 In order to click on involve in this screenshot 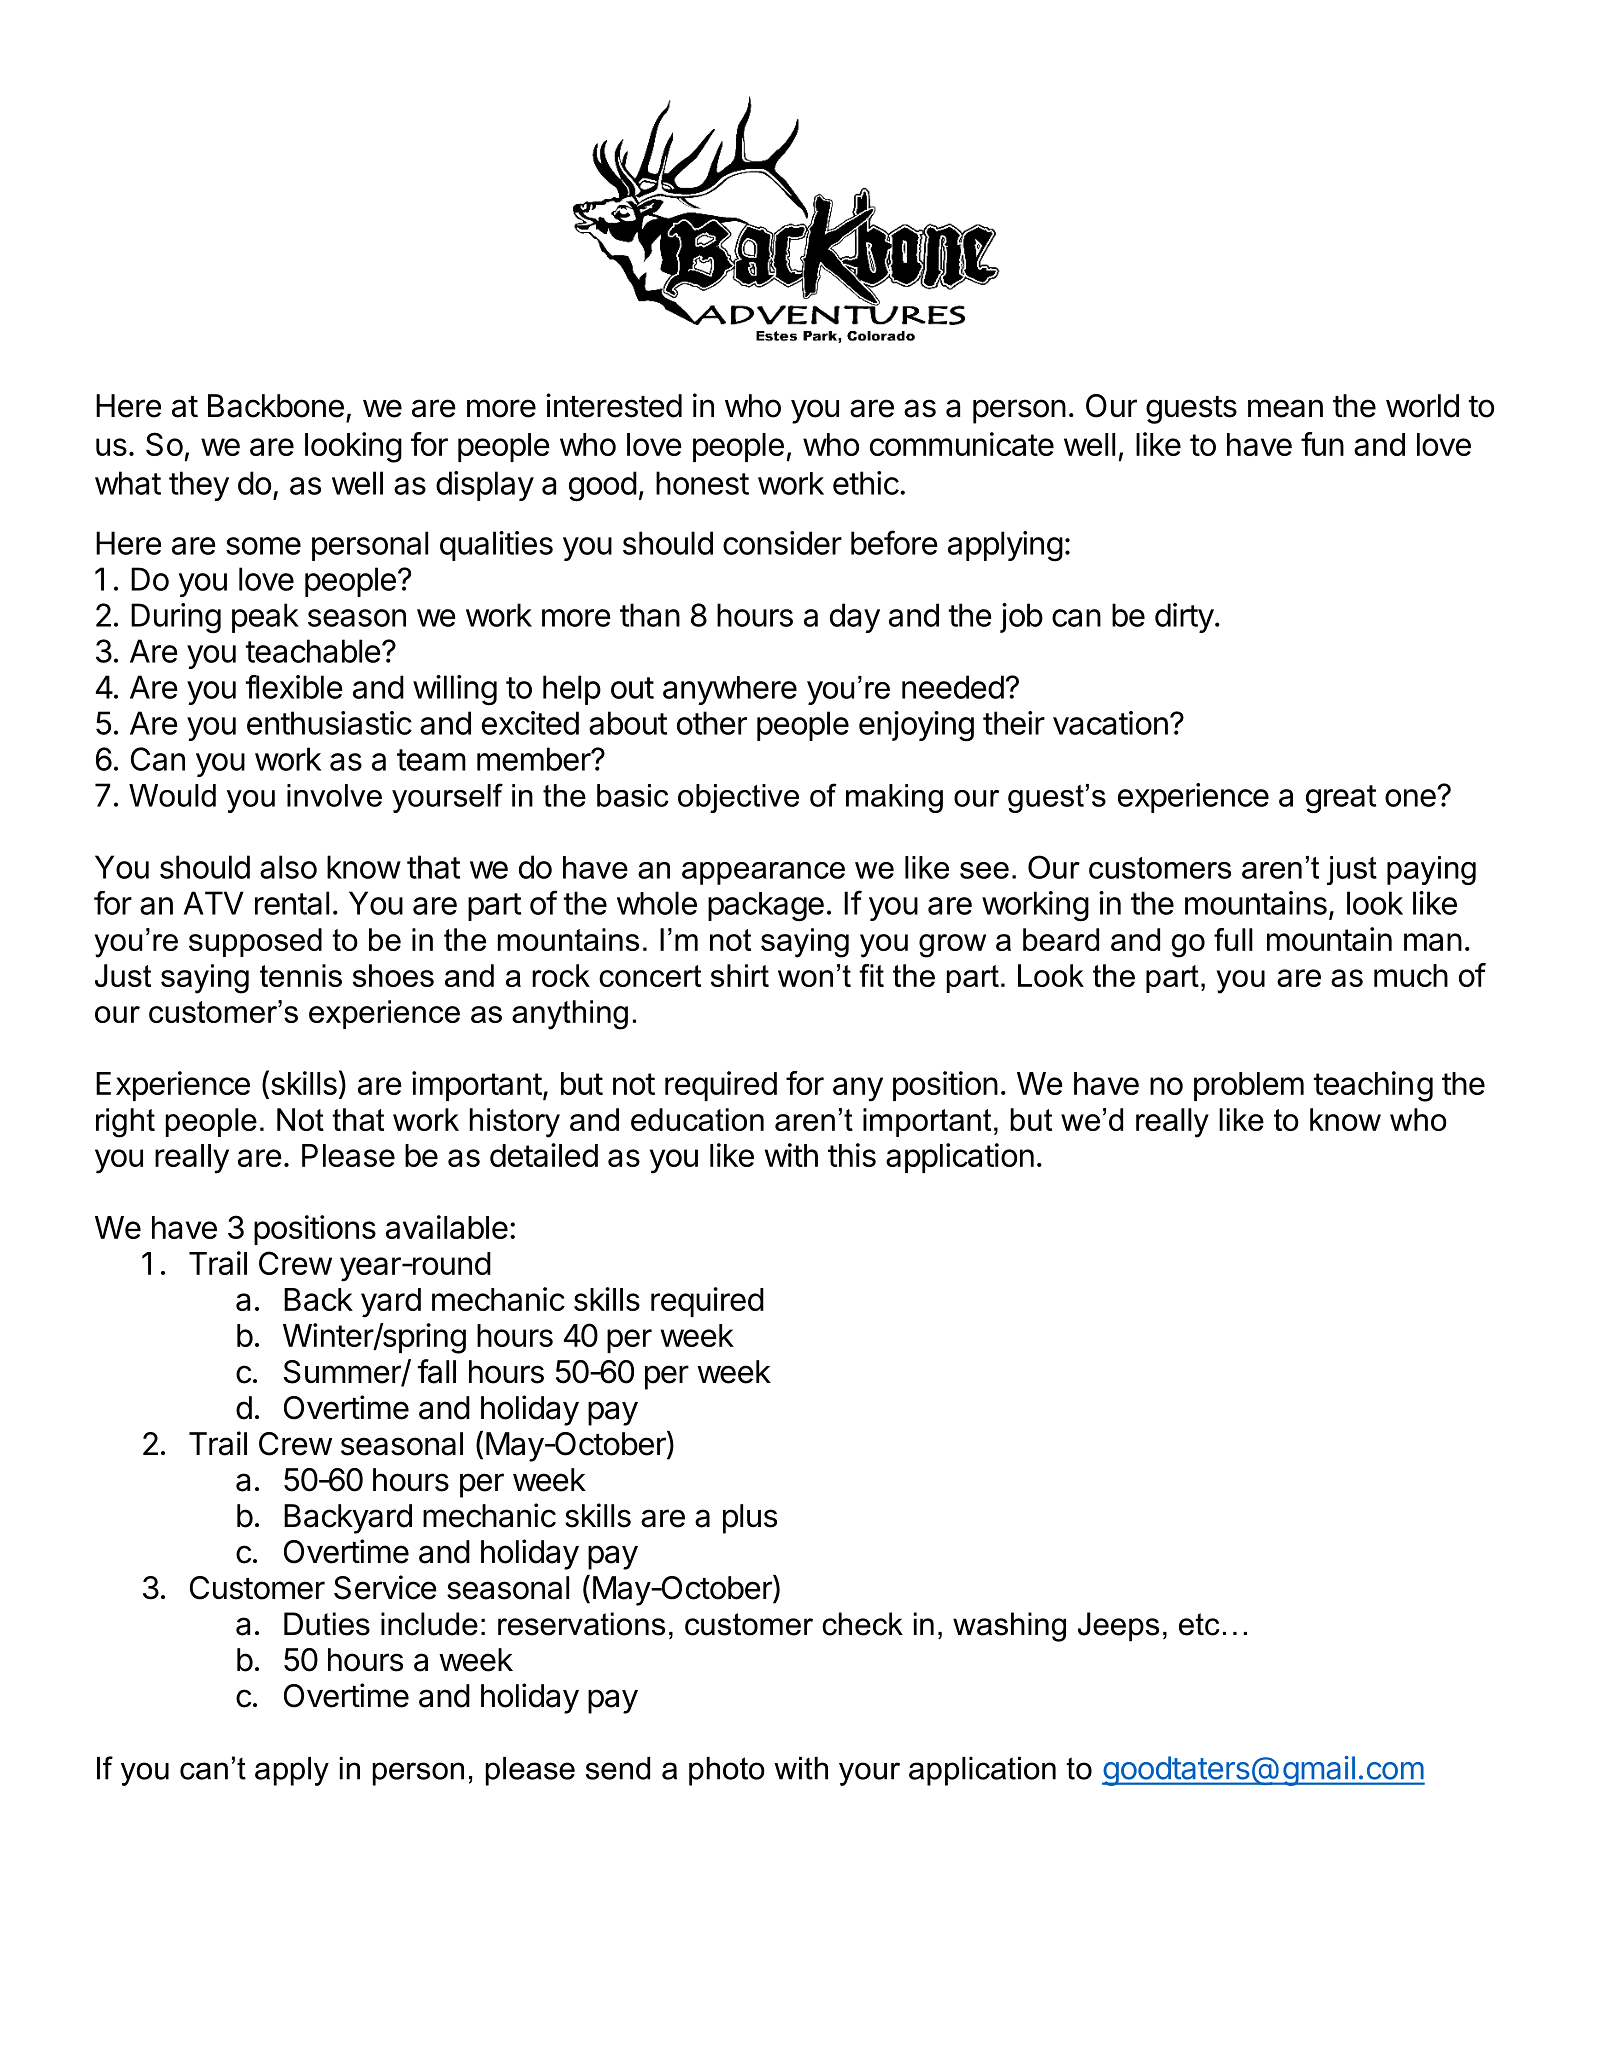, I will do `click(334, 795)`.
